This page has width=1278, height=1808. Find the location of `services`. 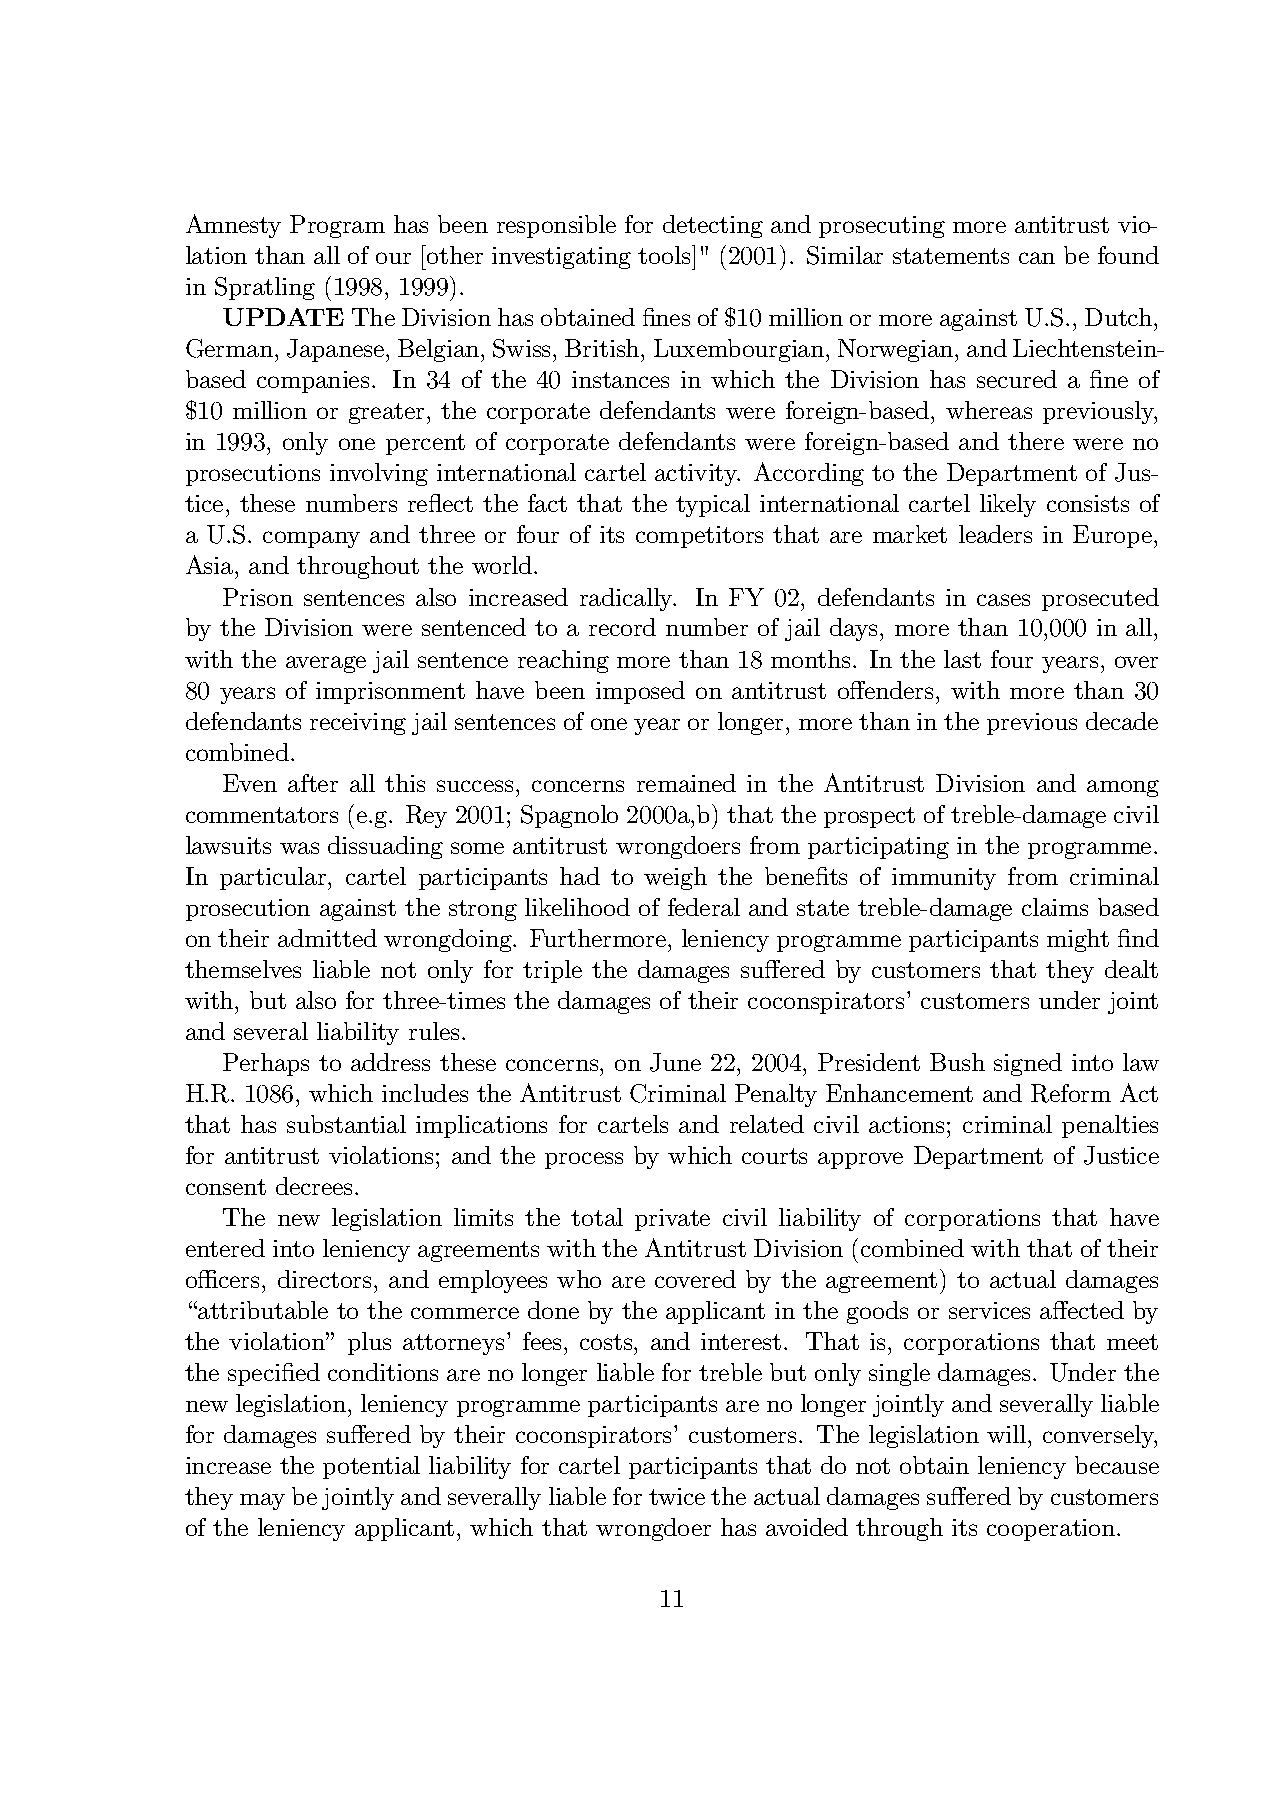

services is located at coordinates (989, 1310).
